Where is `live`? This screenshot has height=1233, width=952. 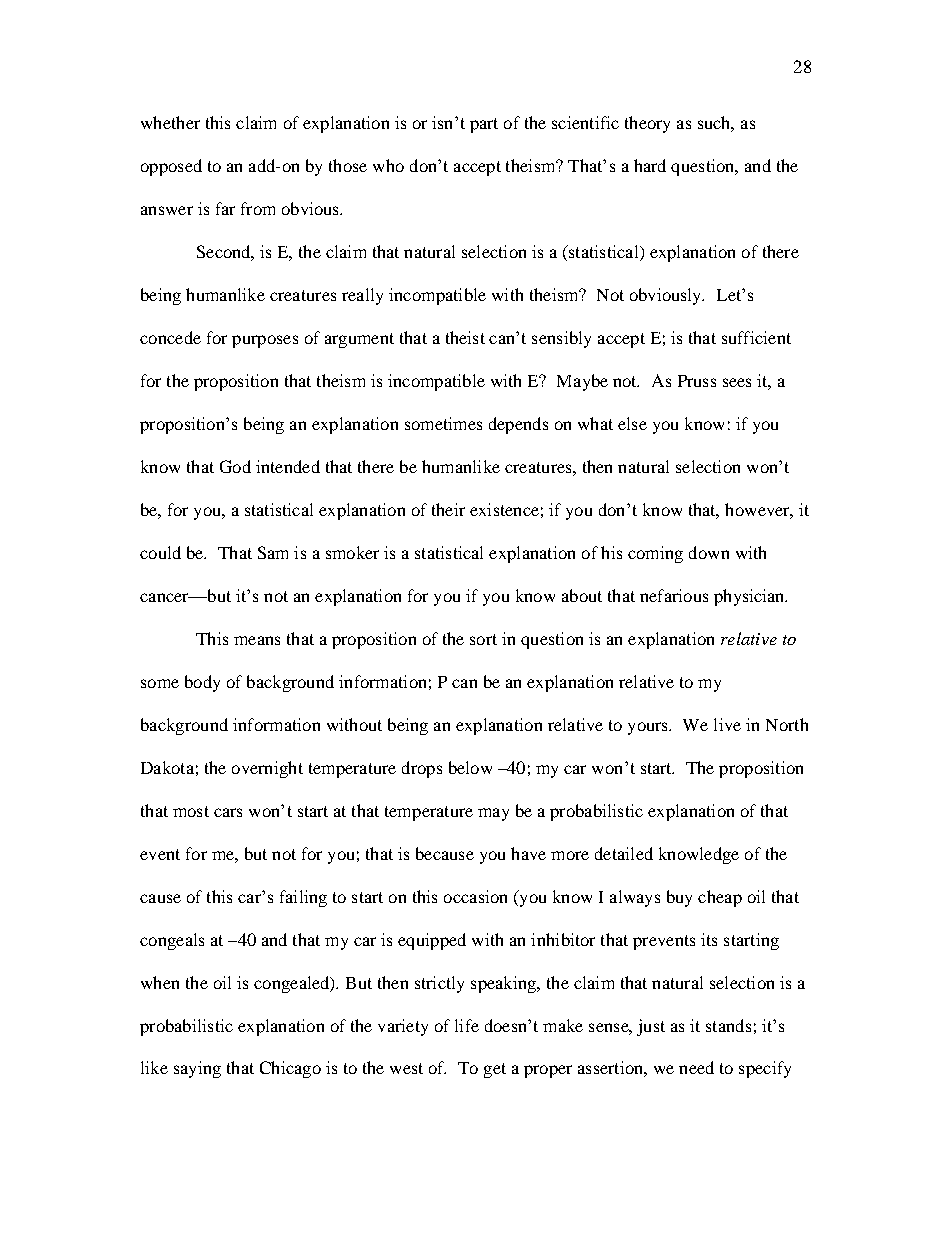
live is located at coordinates (727, 724).
